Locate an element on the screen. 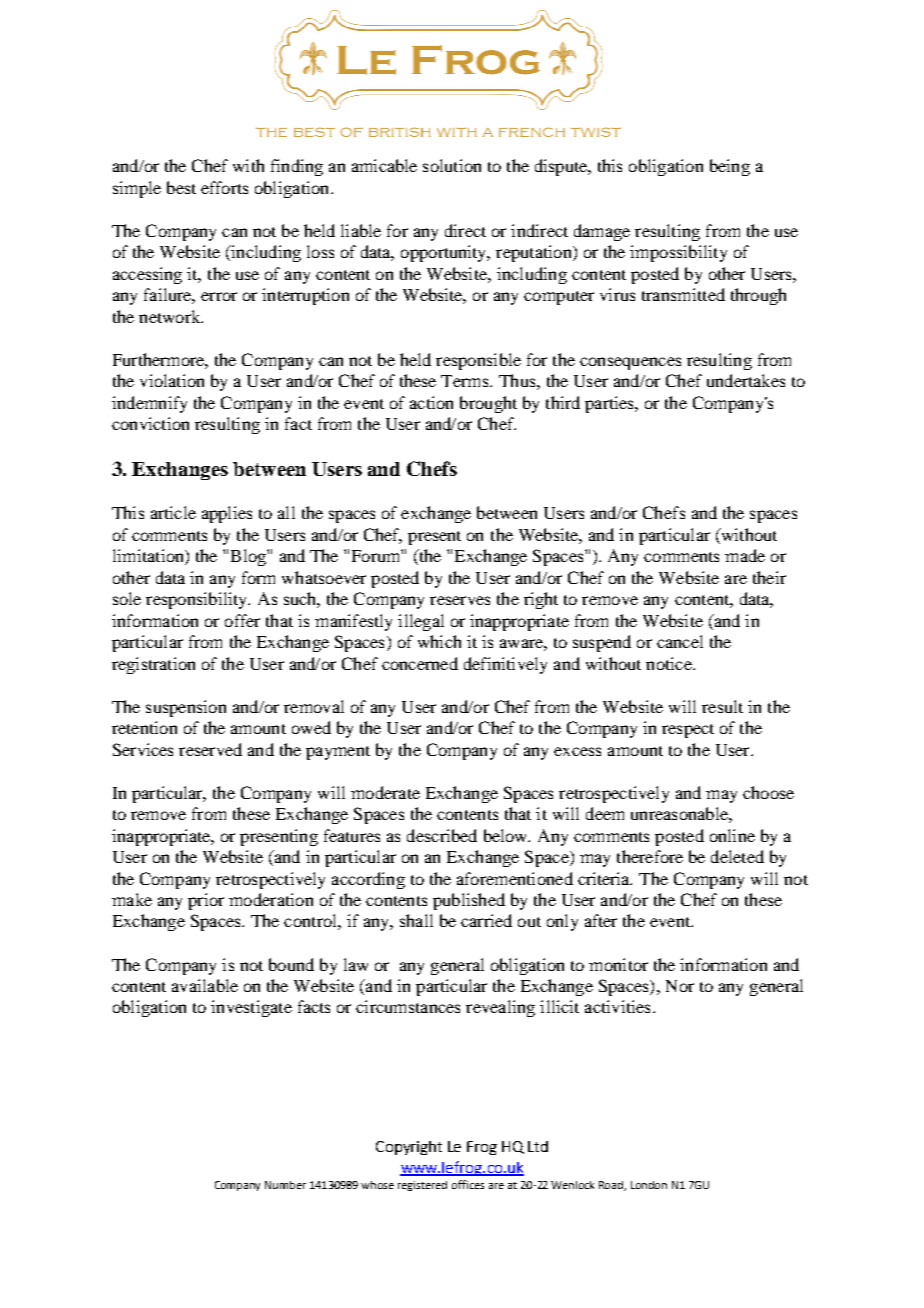 Image resolution: width=924 pixels, height=1308 pixels. solution is located at coordinates (452, 165).
